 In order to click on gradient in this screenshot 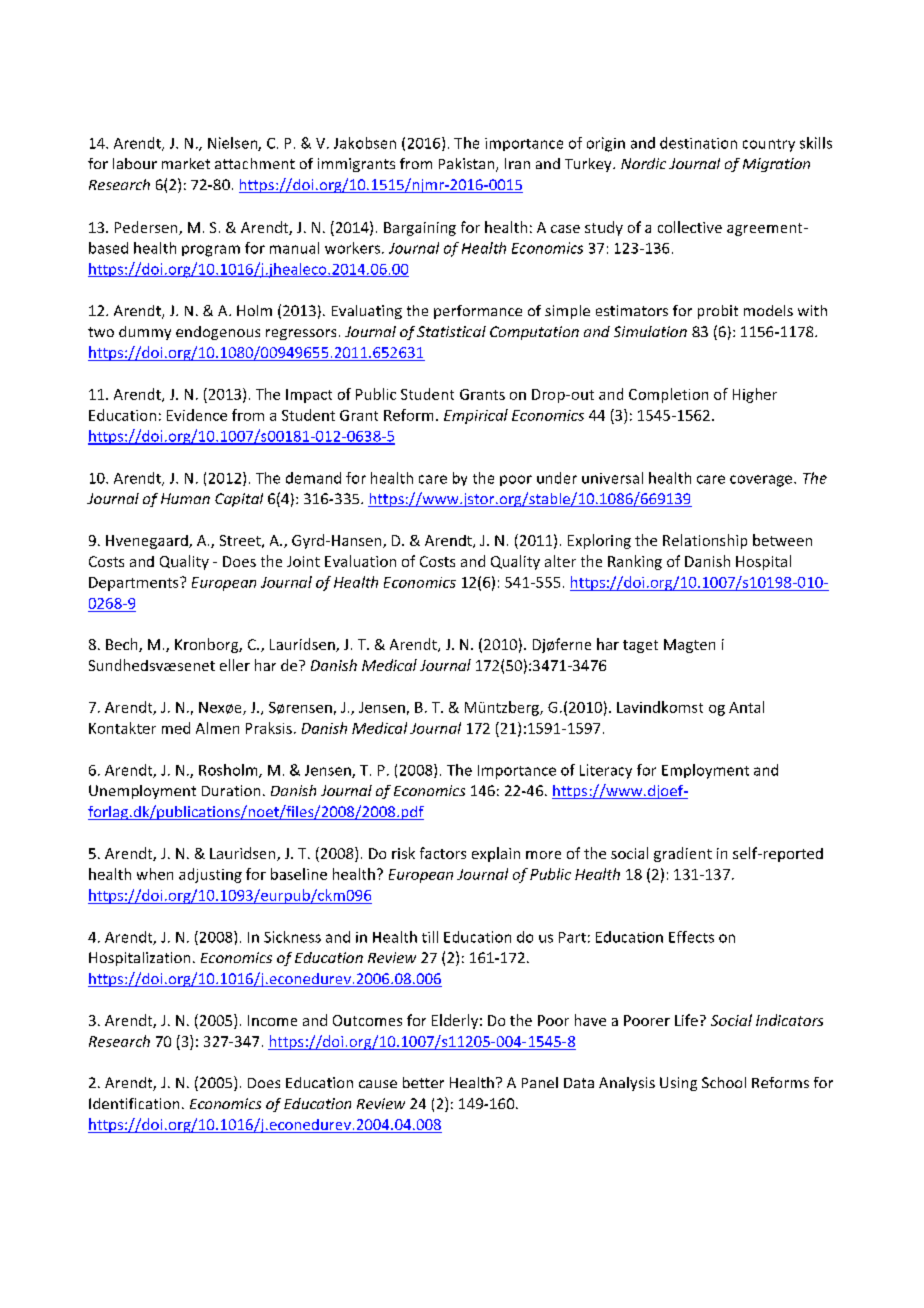, I will do `click(683, 854)`.
